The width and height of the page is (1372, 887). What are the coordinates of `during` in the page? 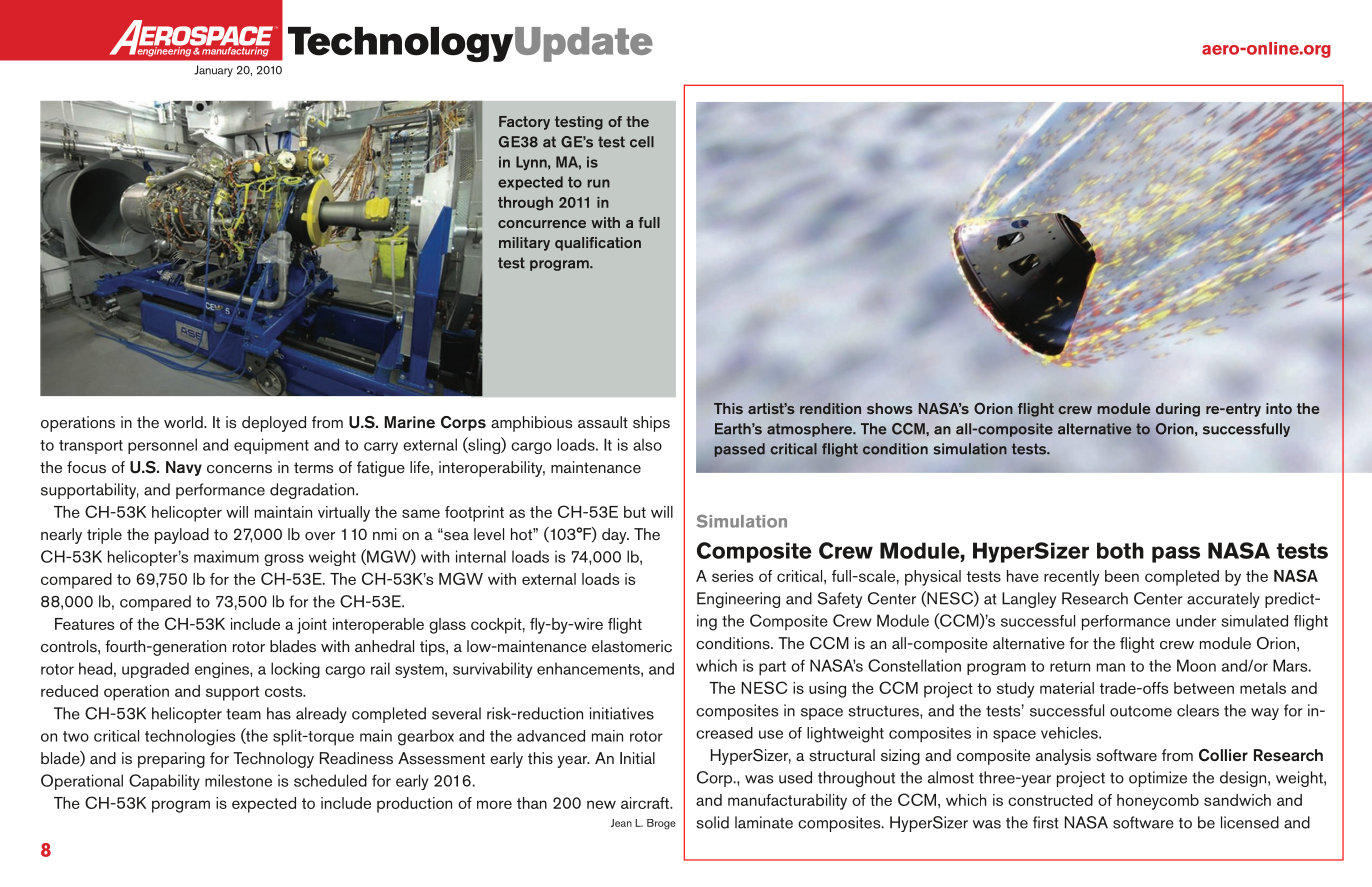 It's located at (1178, 410).
